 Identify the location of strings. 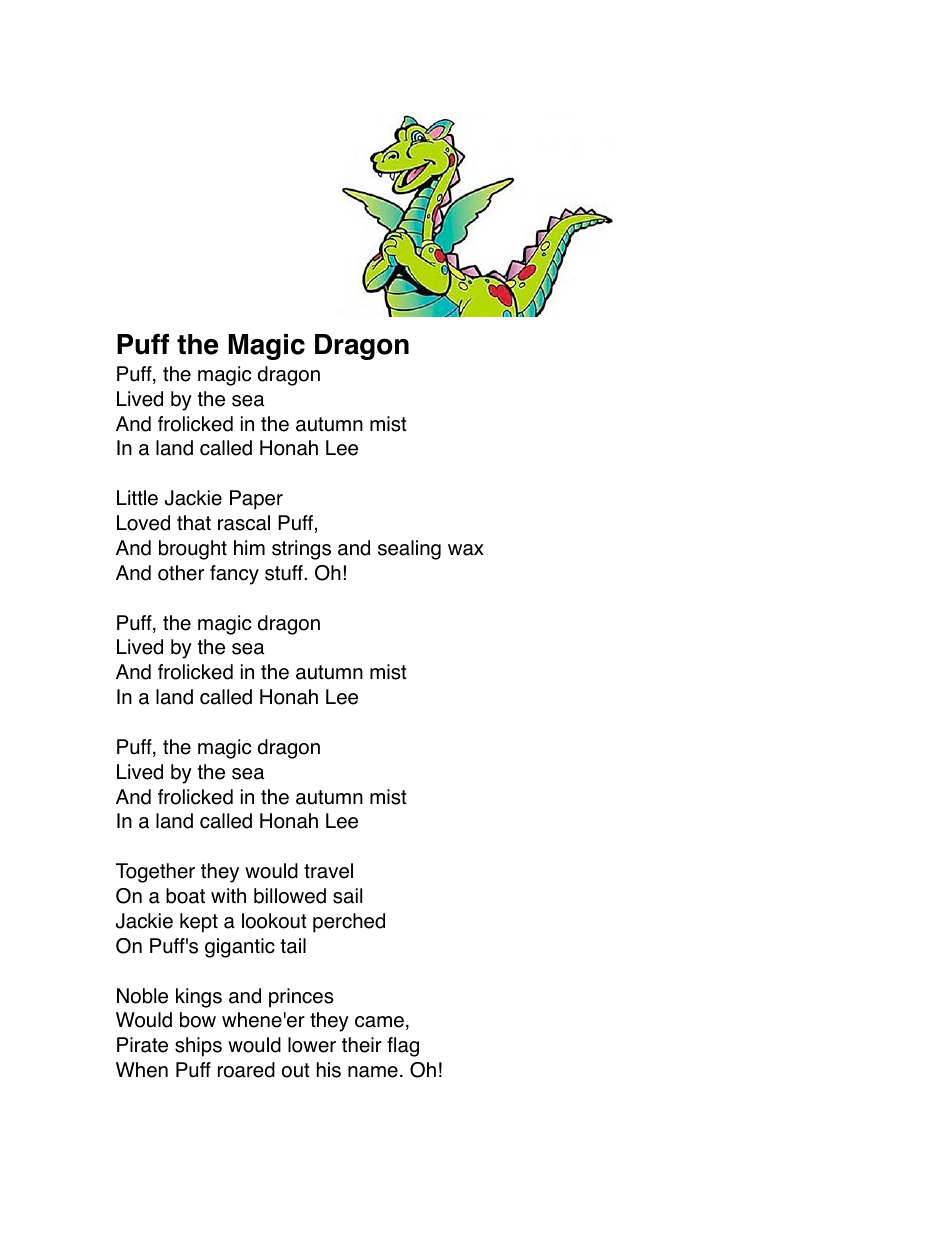
(301, 550).
